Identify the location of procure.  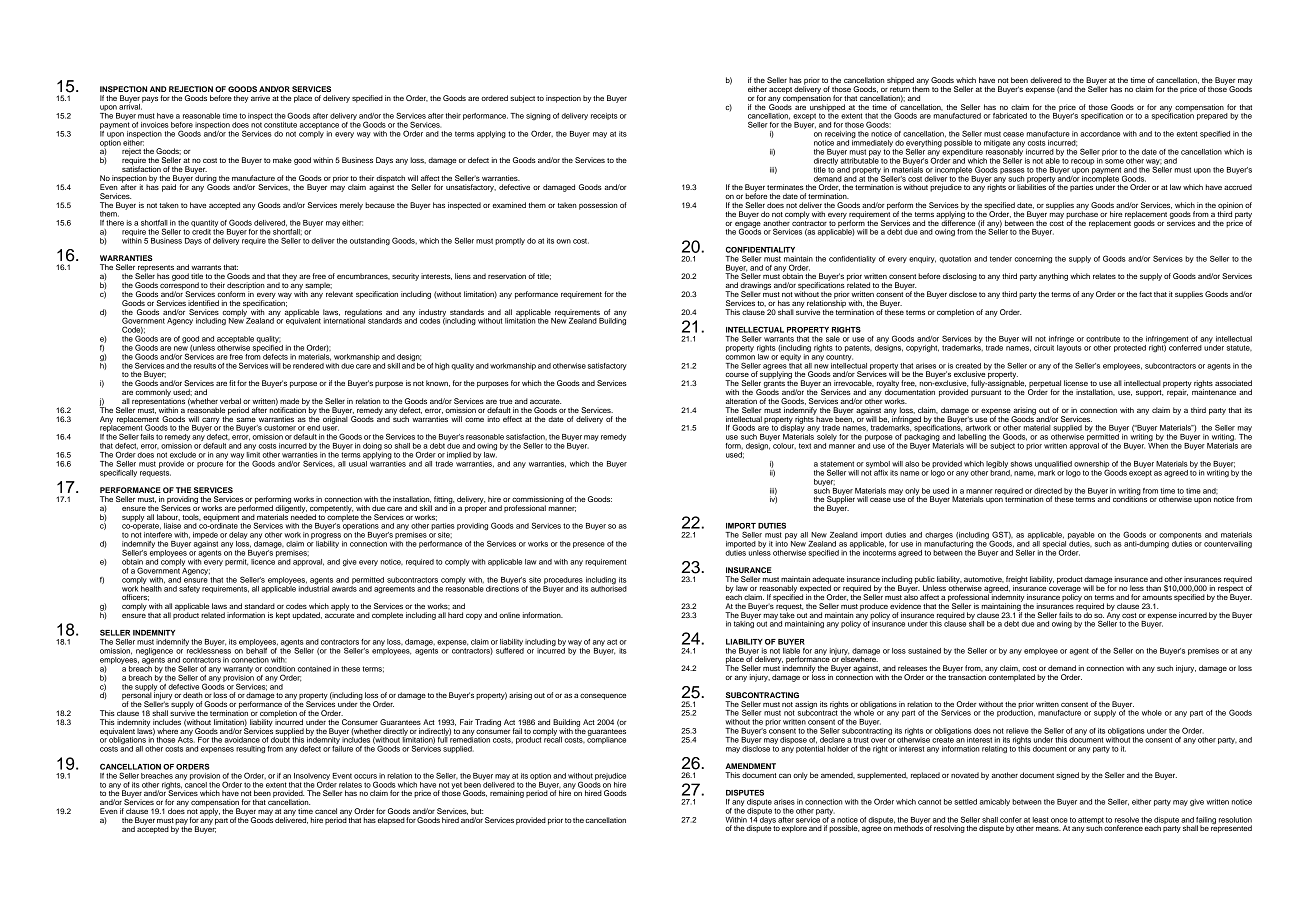
(210, 465).
